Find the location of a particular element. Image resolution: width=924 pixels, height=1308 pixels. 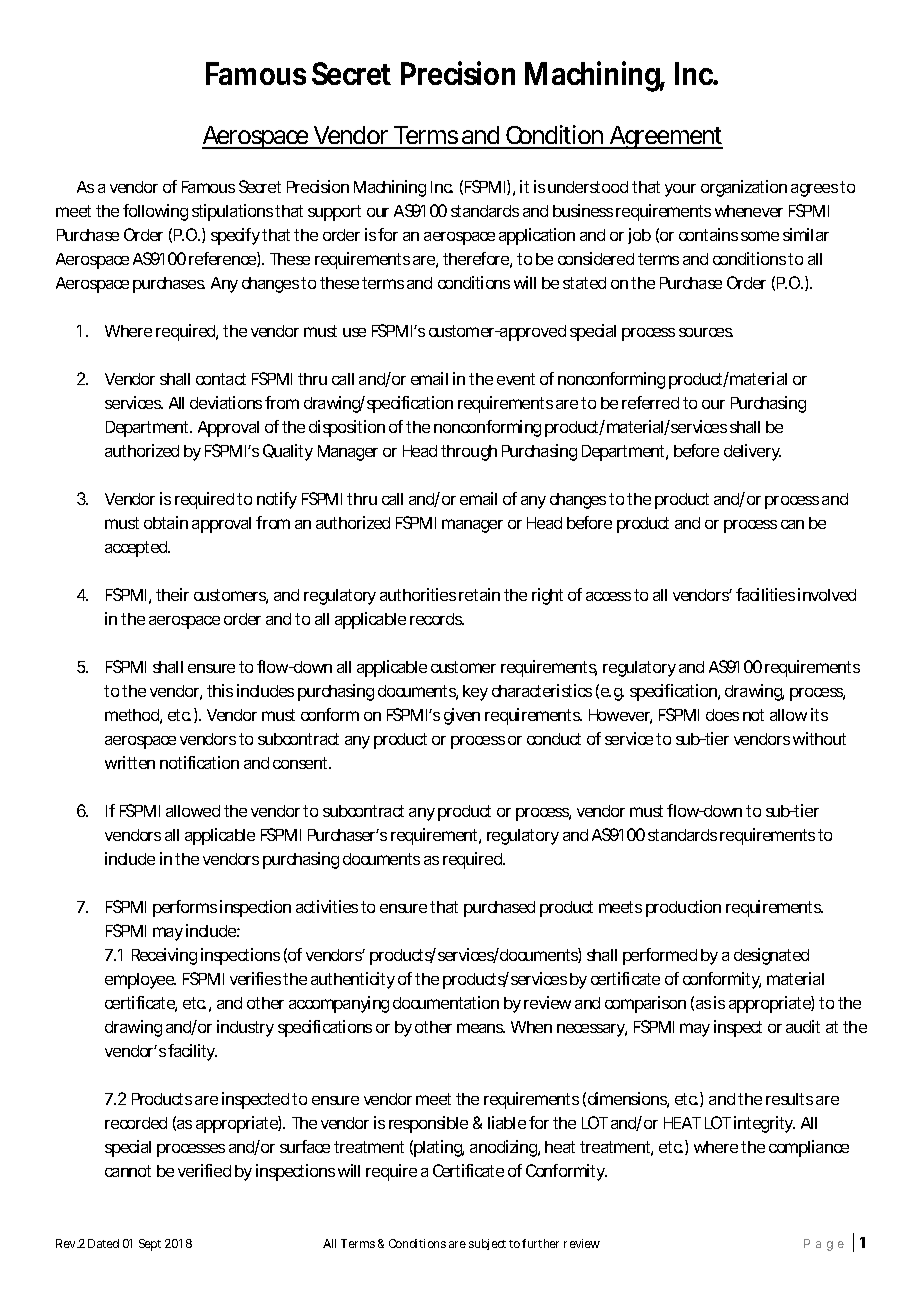

this is located at coordinates (220, 690).
